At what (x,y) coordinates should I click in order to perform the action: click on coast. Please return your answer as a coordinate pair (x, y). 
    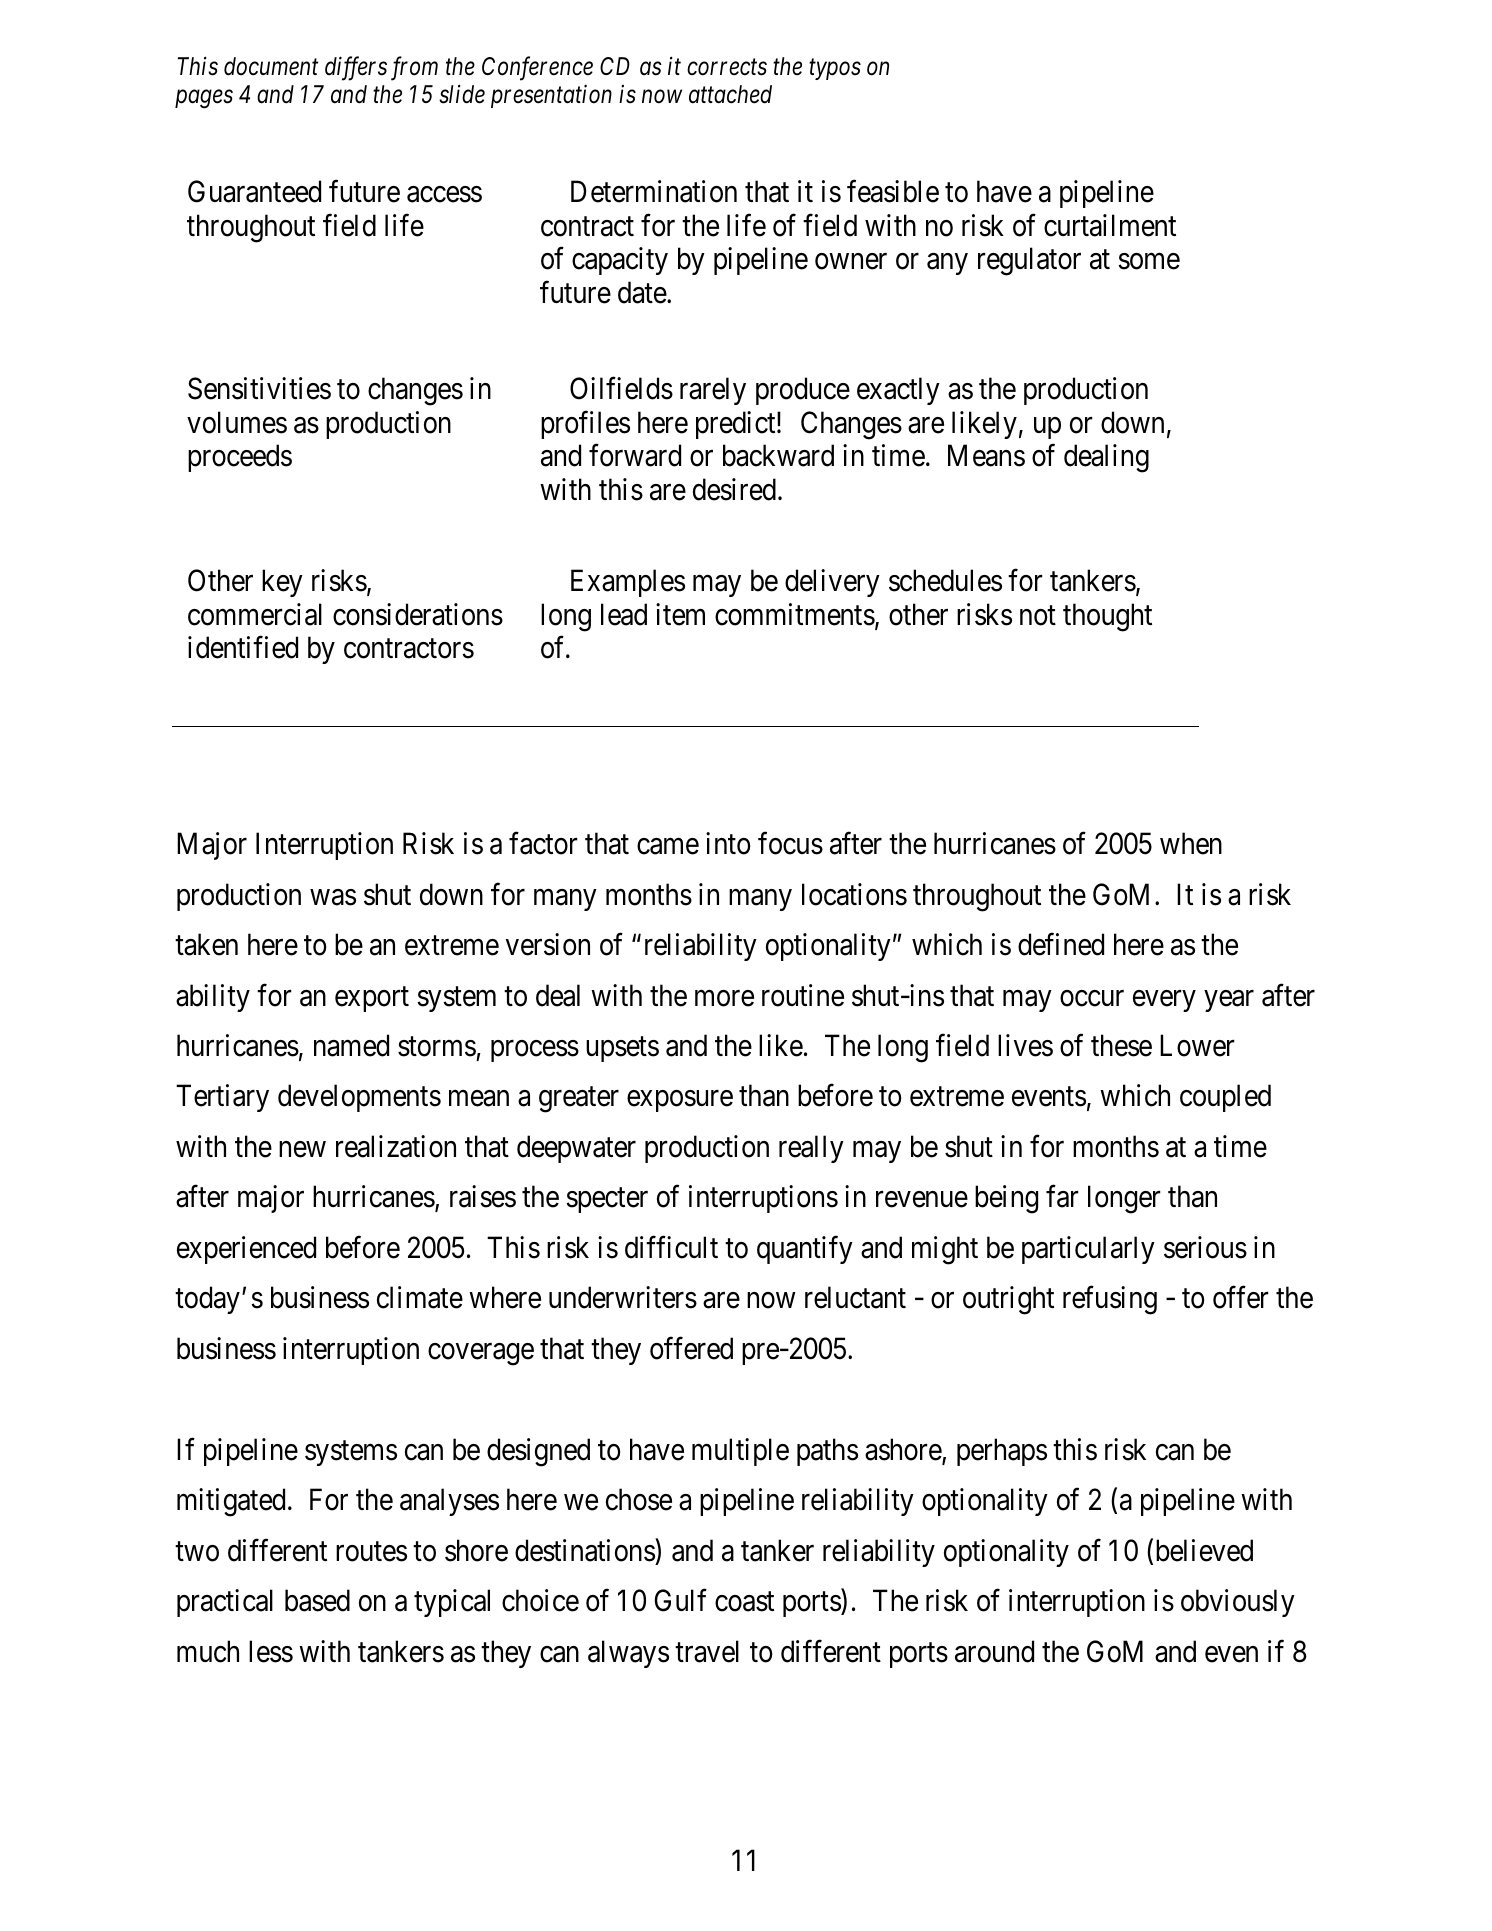
    Looking at the image, I should click on (744, 1602).
